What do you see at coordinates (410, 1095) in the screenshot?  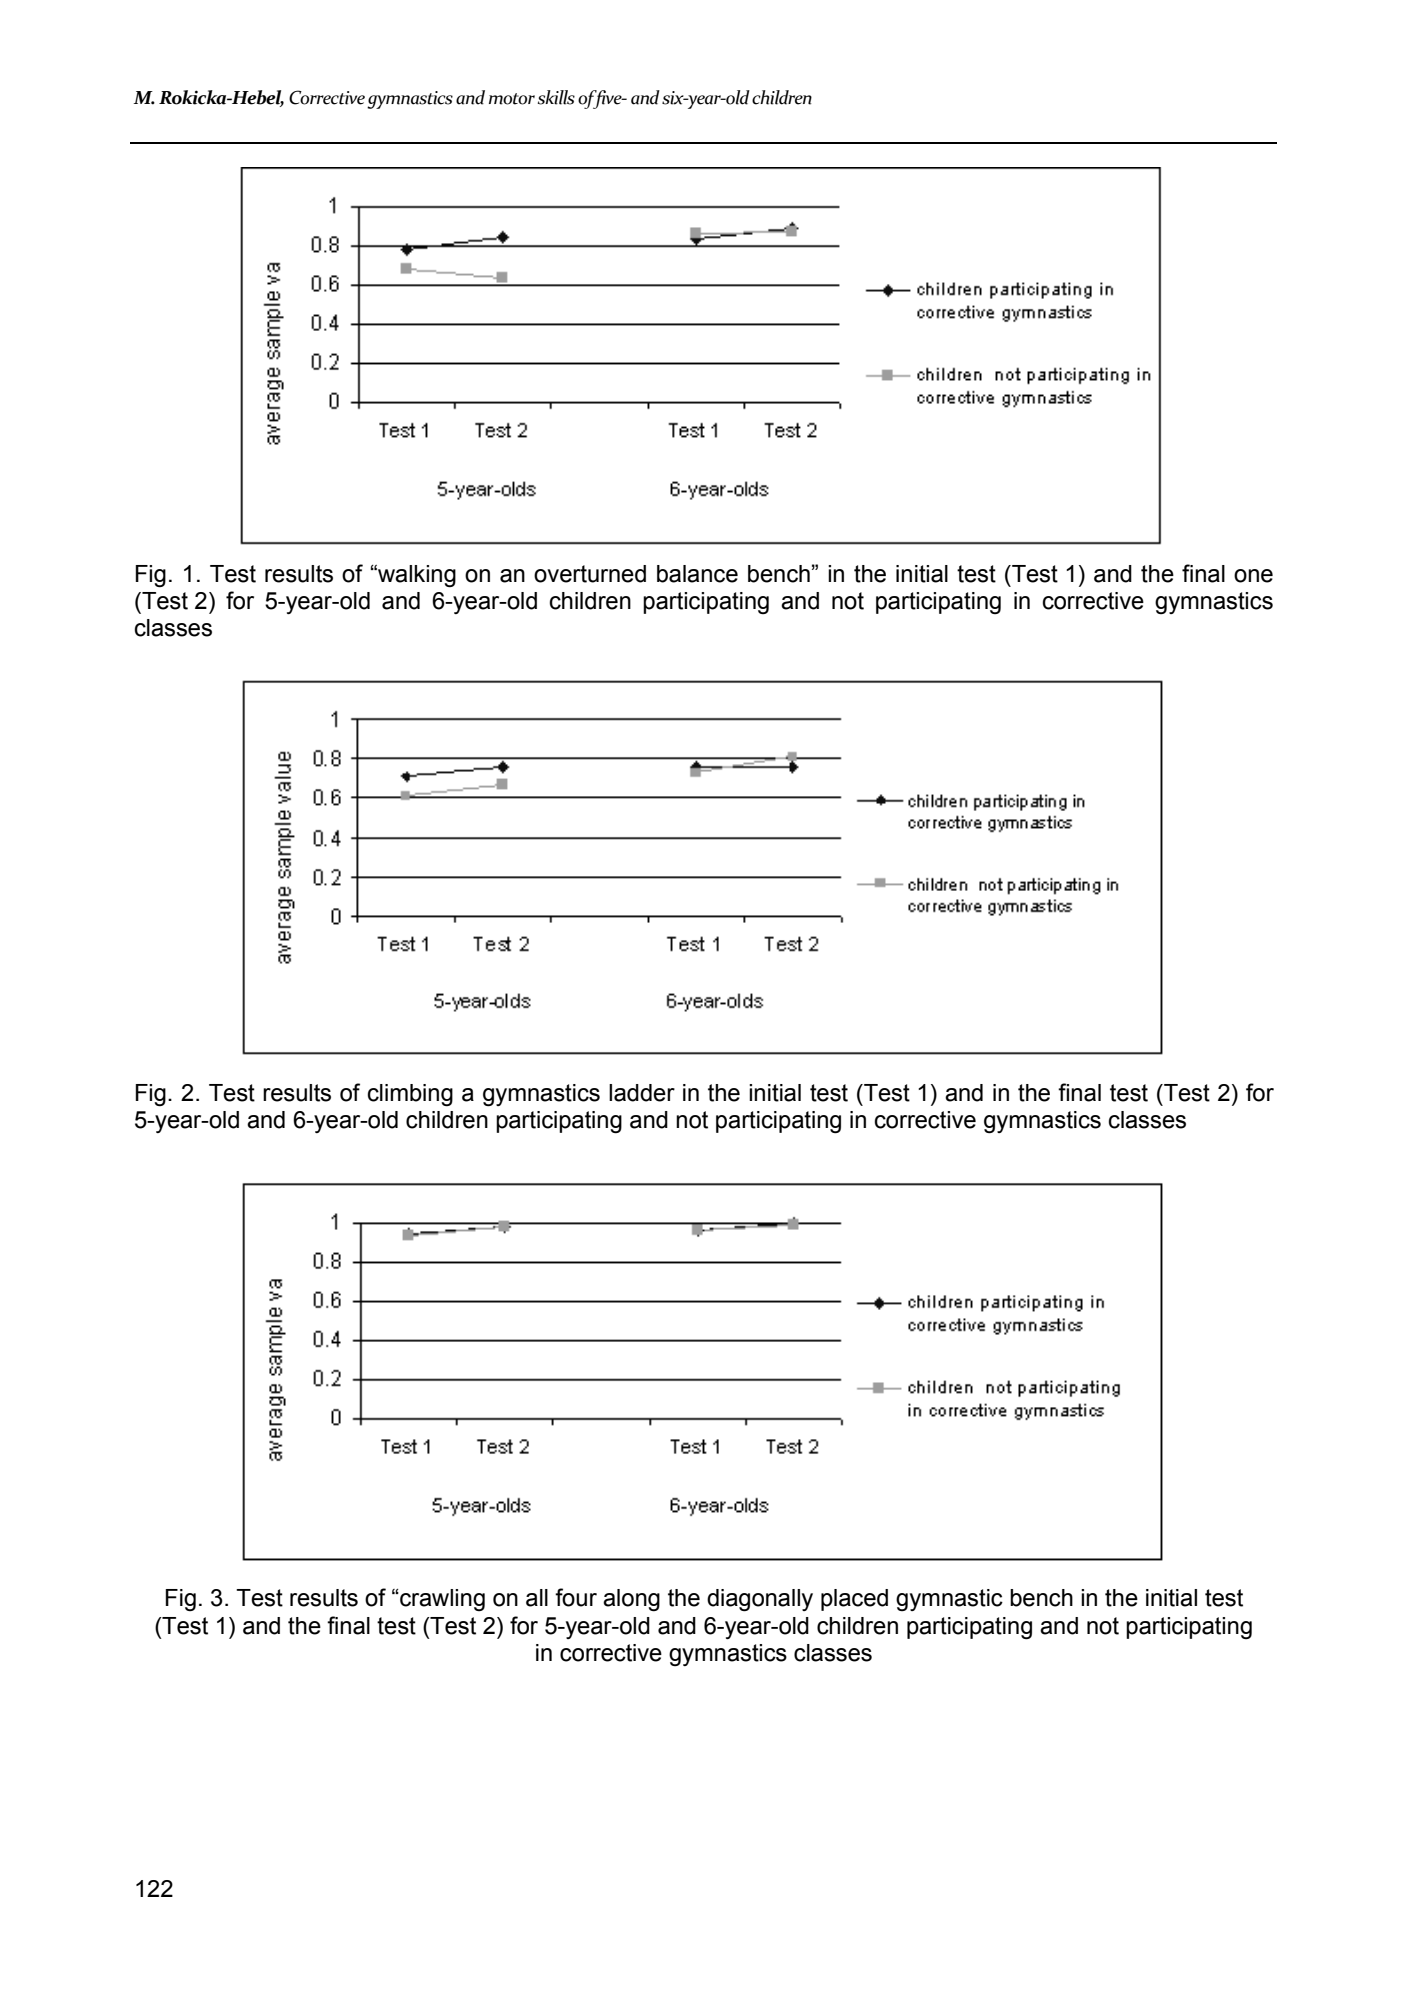 I see `climbing` at bounding box center [410, 1095].
